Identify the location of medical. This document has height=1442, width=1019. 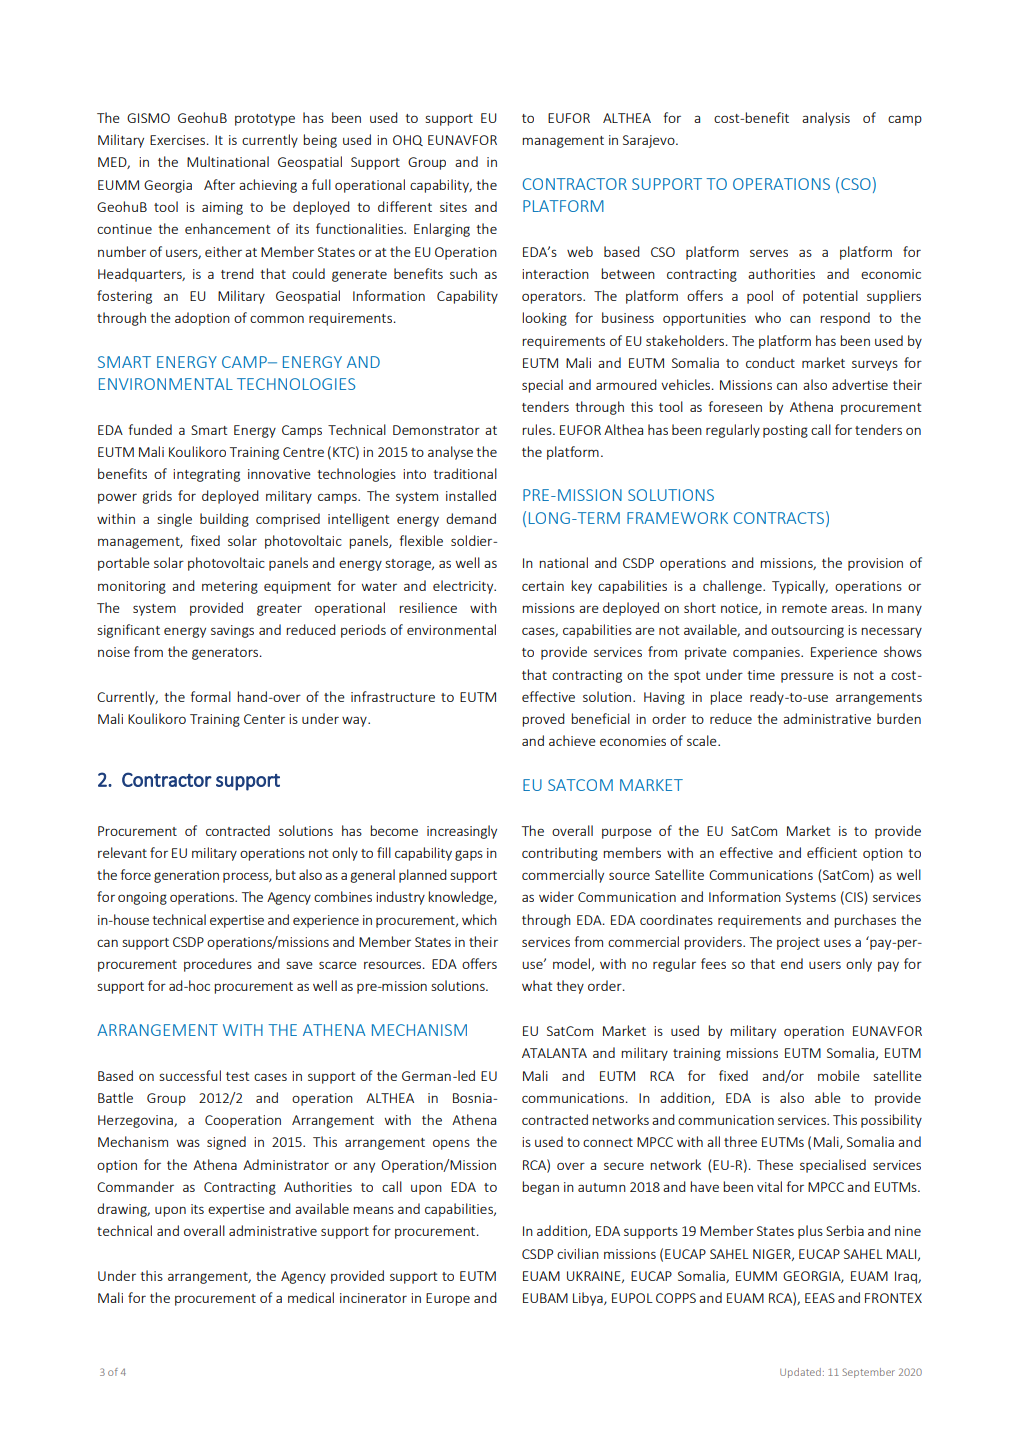
(311, 1297).
